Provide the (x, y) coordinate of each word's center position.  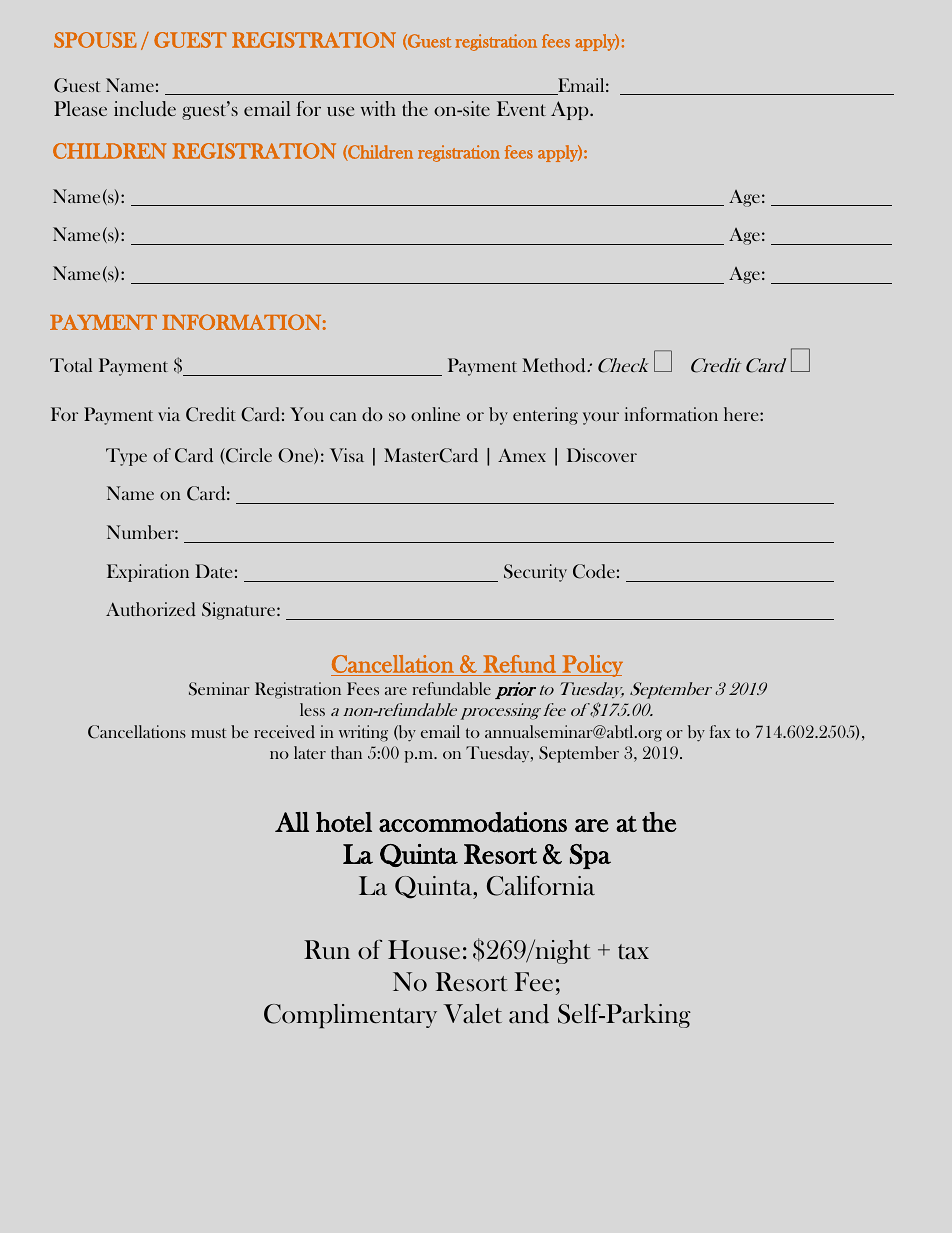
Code (594, 571)
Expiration (148, 573)
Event (521, 108)
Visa (347, 455)
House (424, 950)
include (145, 109)
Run (327, 949)
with (378, 108)
